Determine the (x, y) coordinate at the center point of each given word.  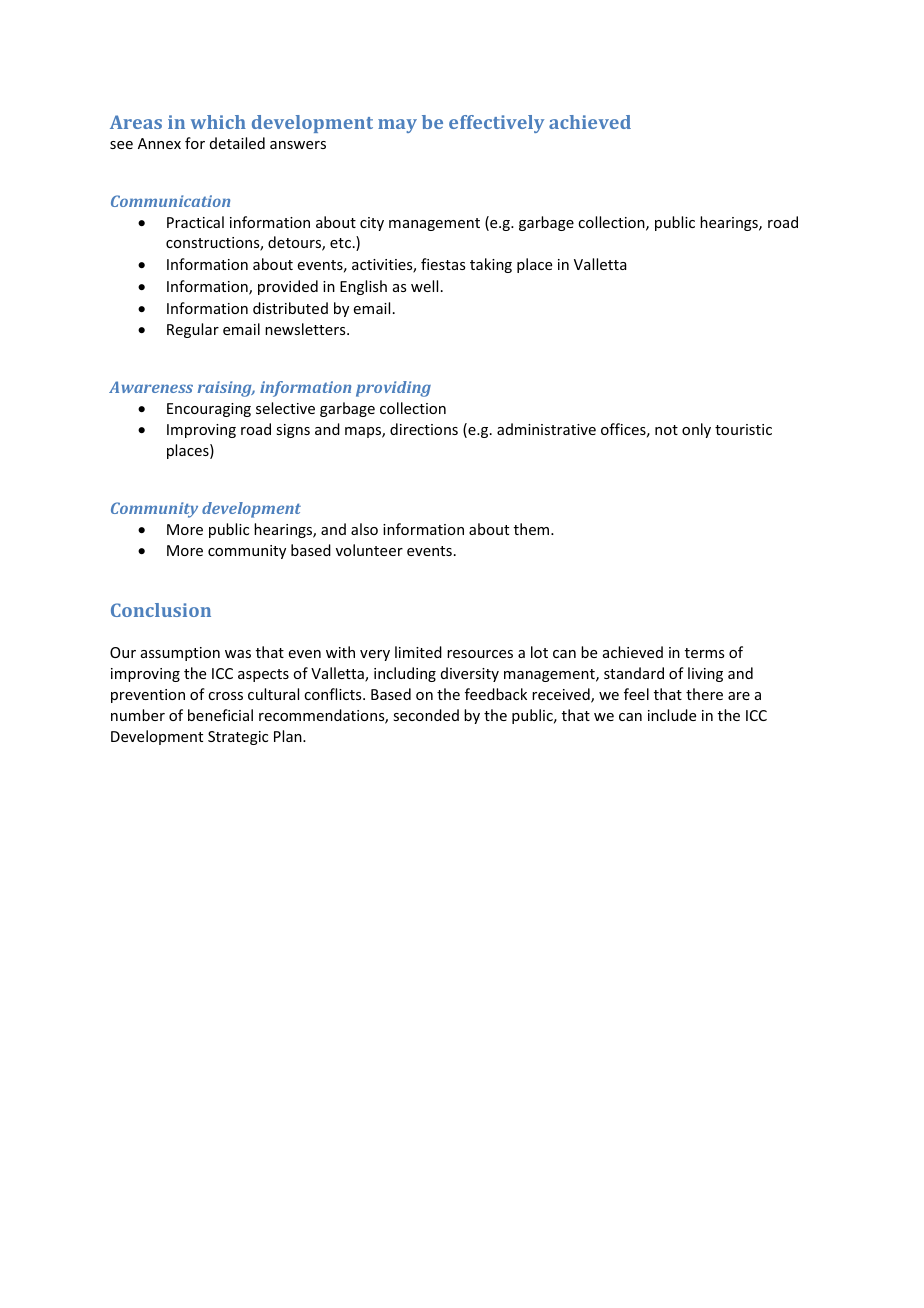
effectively (496, 124)
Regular (193, 330)
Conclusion (161, 610)
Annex (159, 143)
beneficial (220, 715)
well (424, 286)
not (666, 430)
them (533, 529)
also (364, 529)
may (397, 126)
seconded (426, 715)
